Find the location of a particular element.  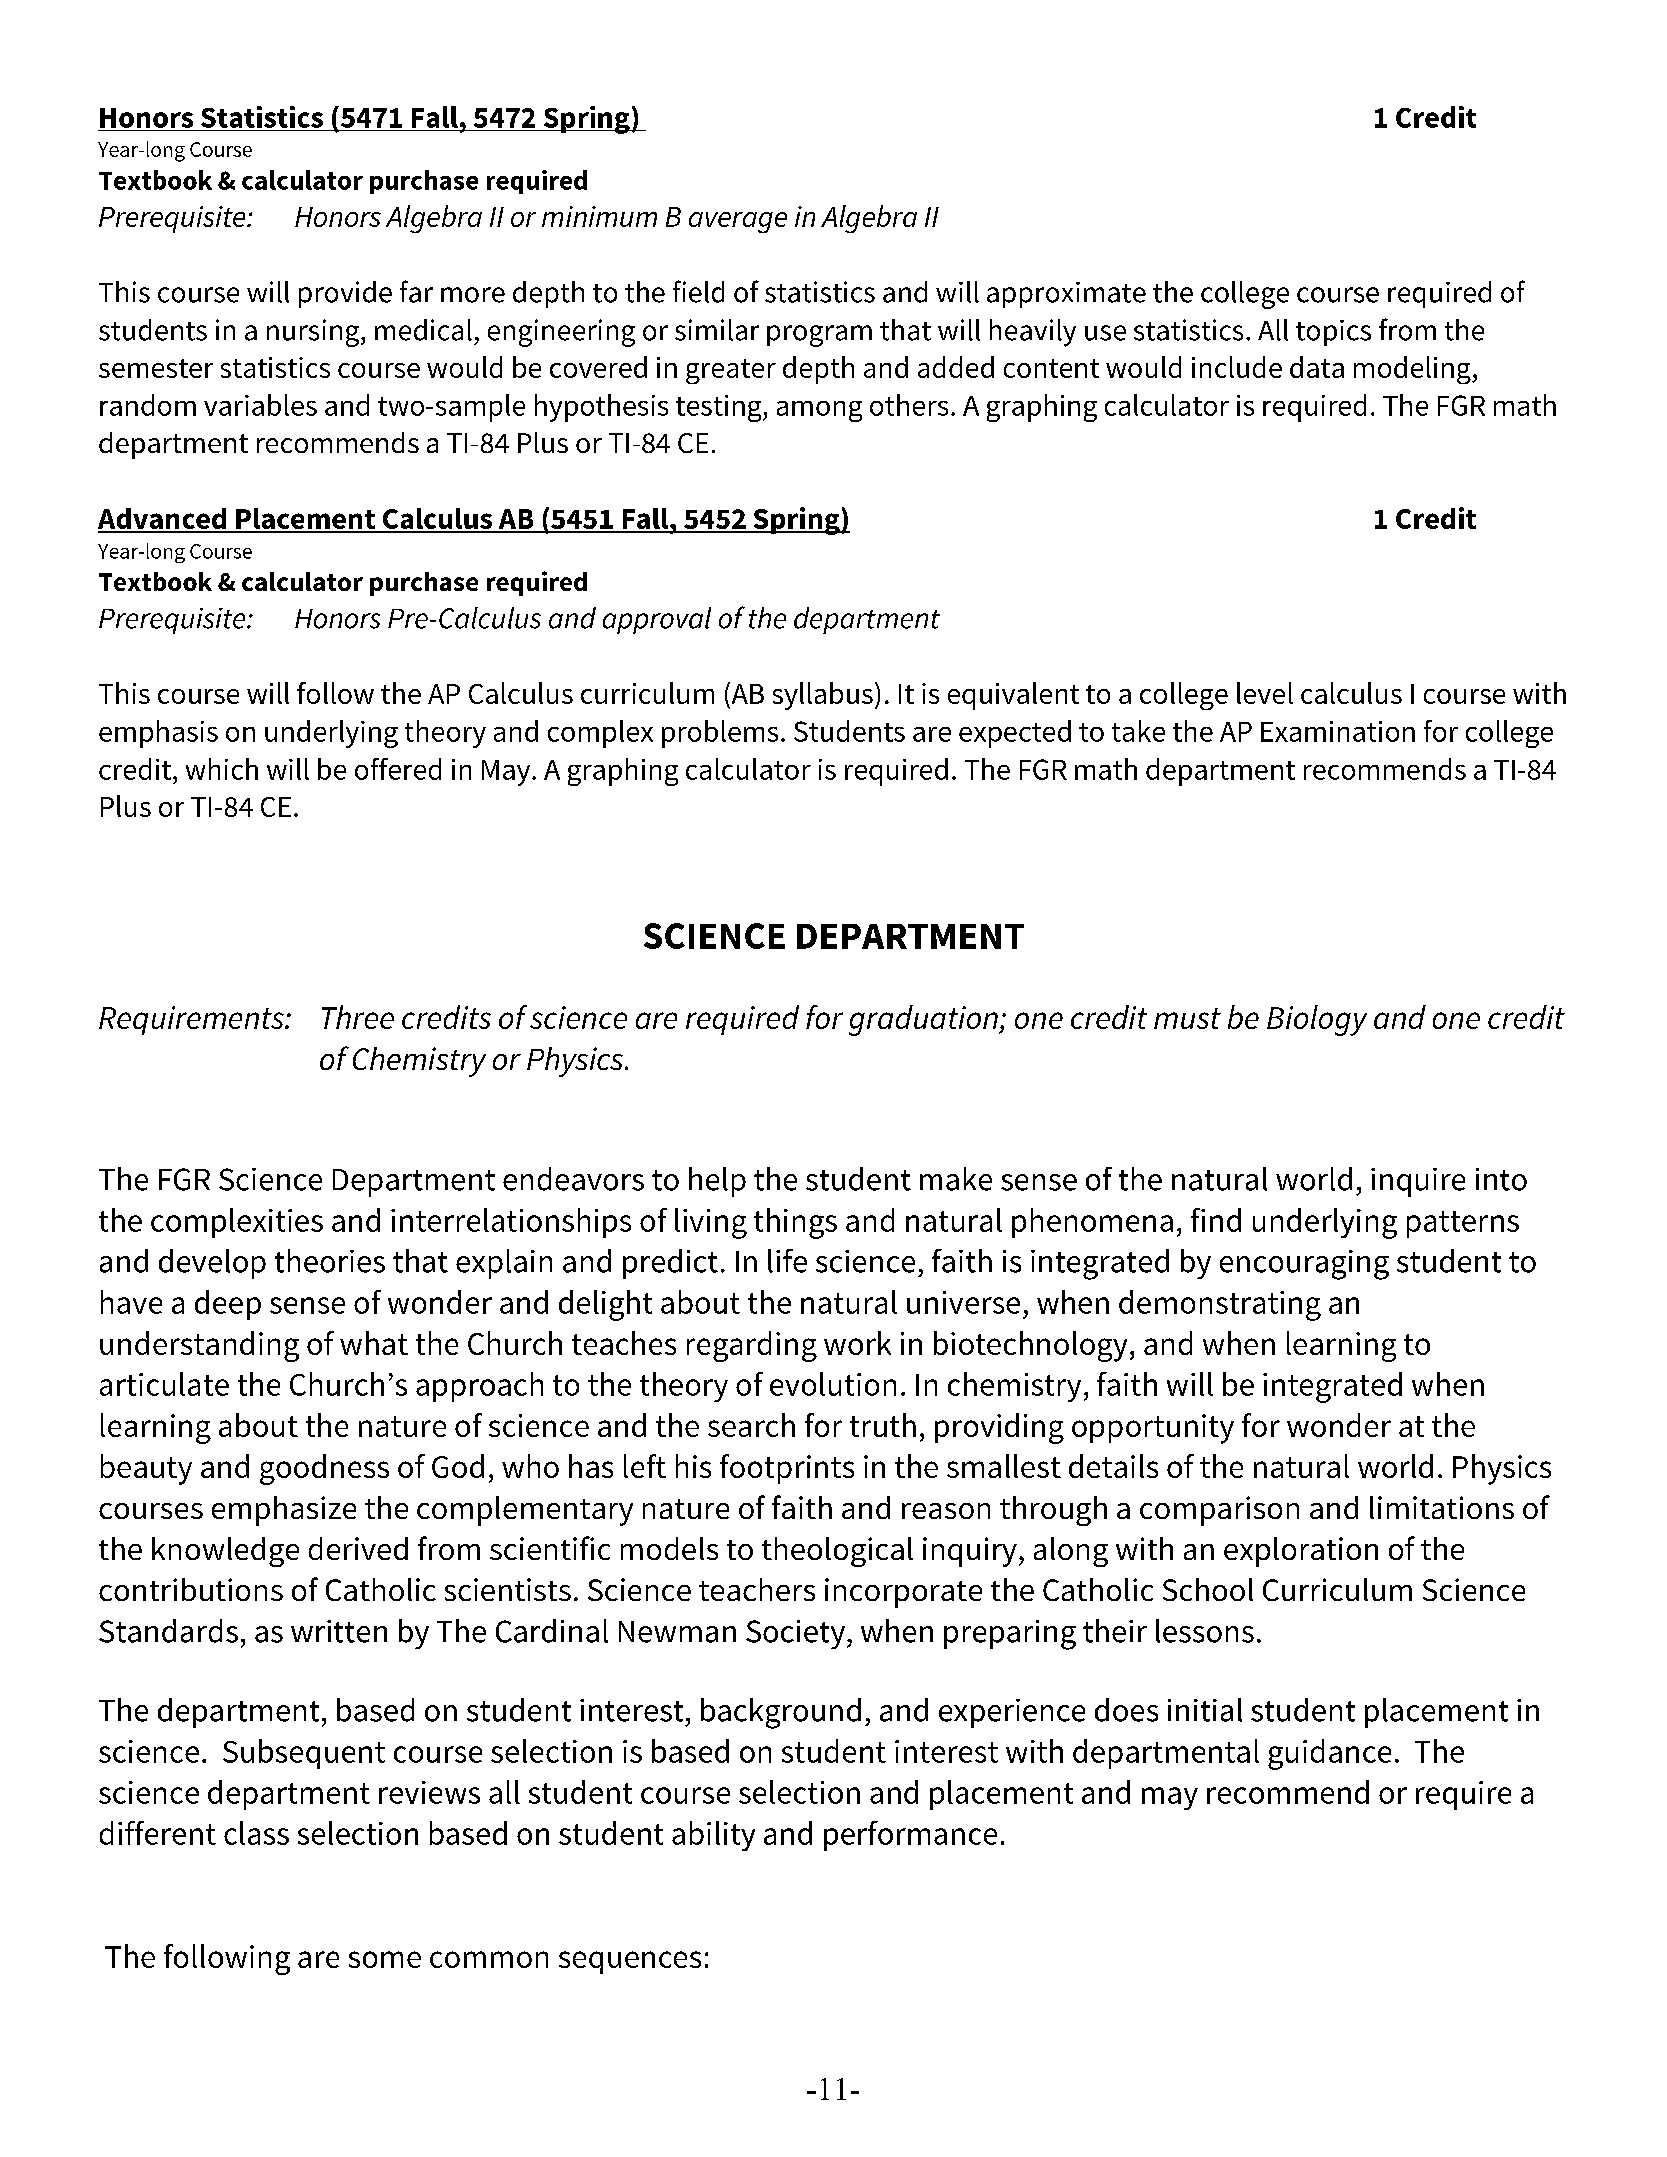

theories is located at coordinates (330, 1261).
